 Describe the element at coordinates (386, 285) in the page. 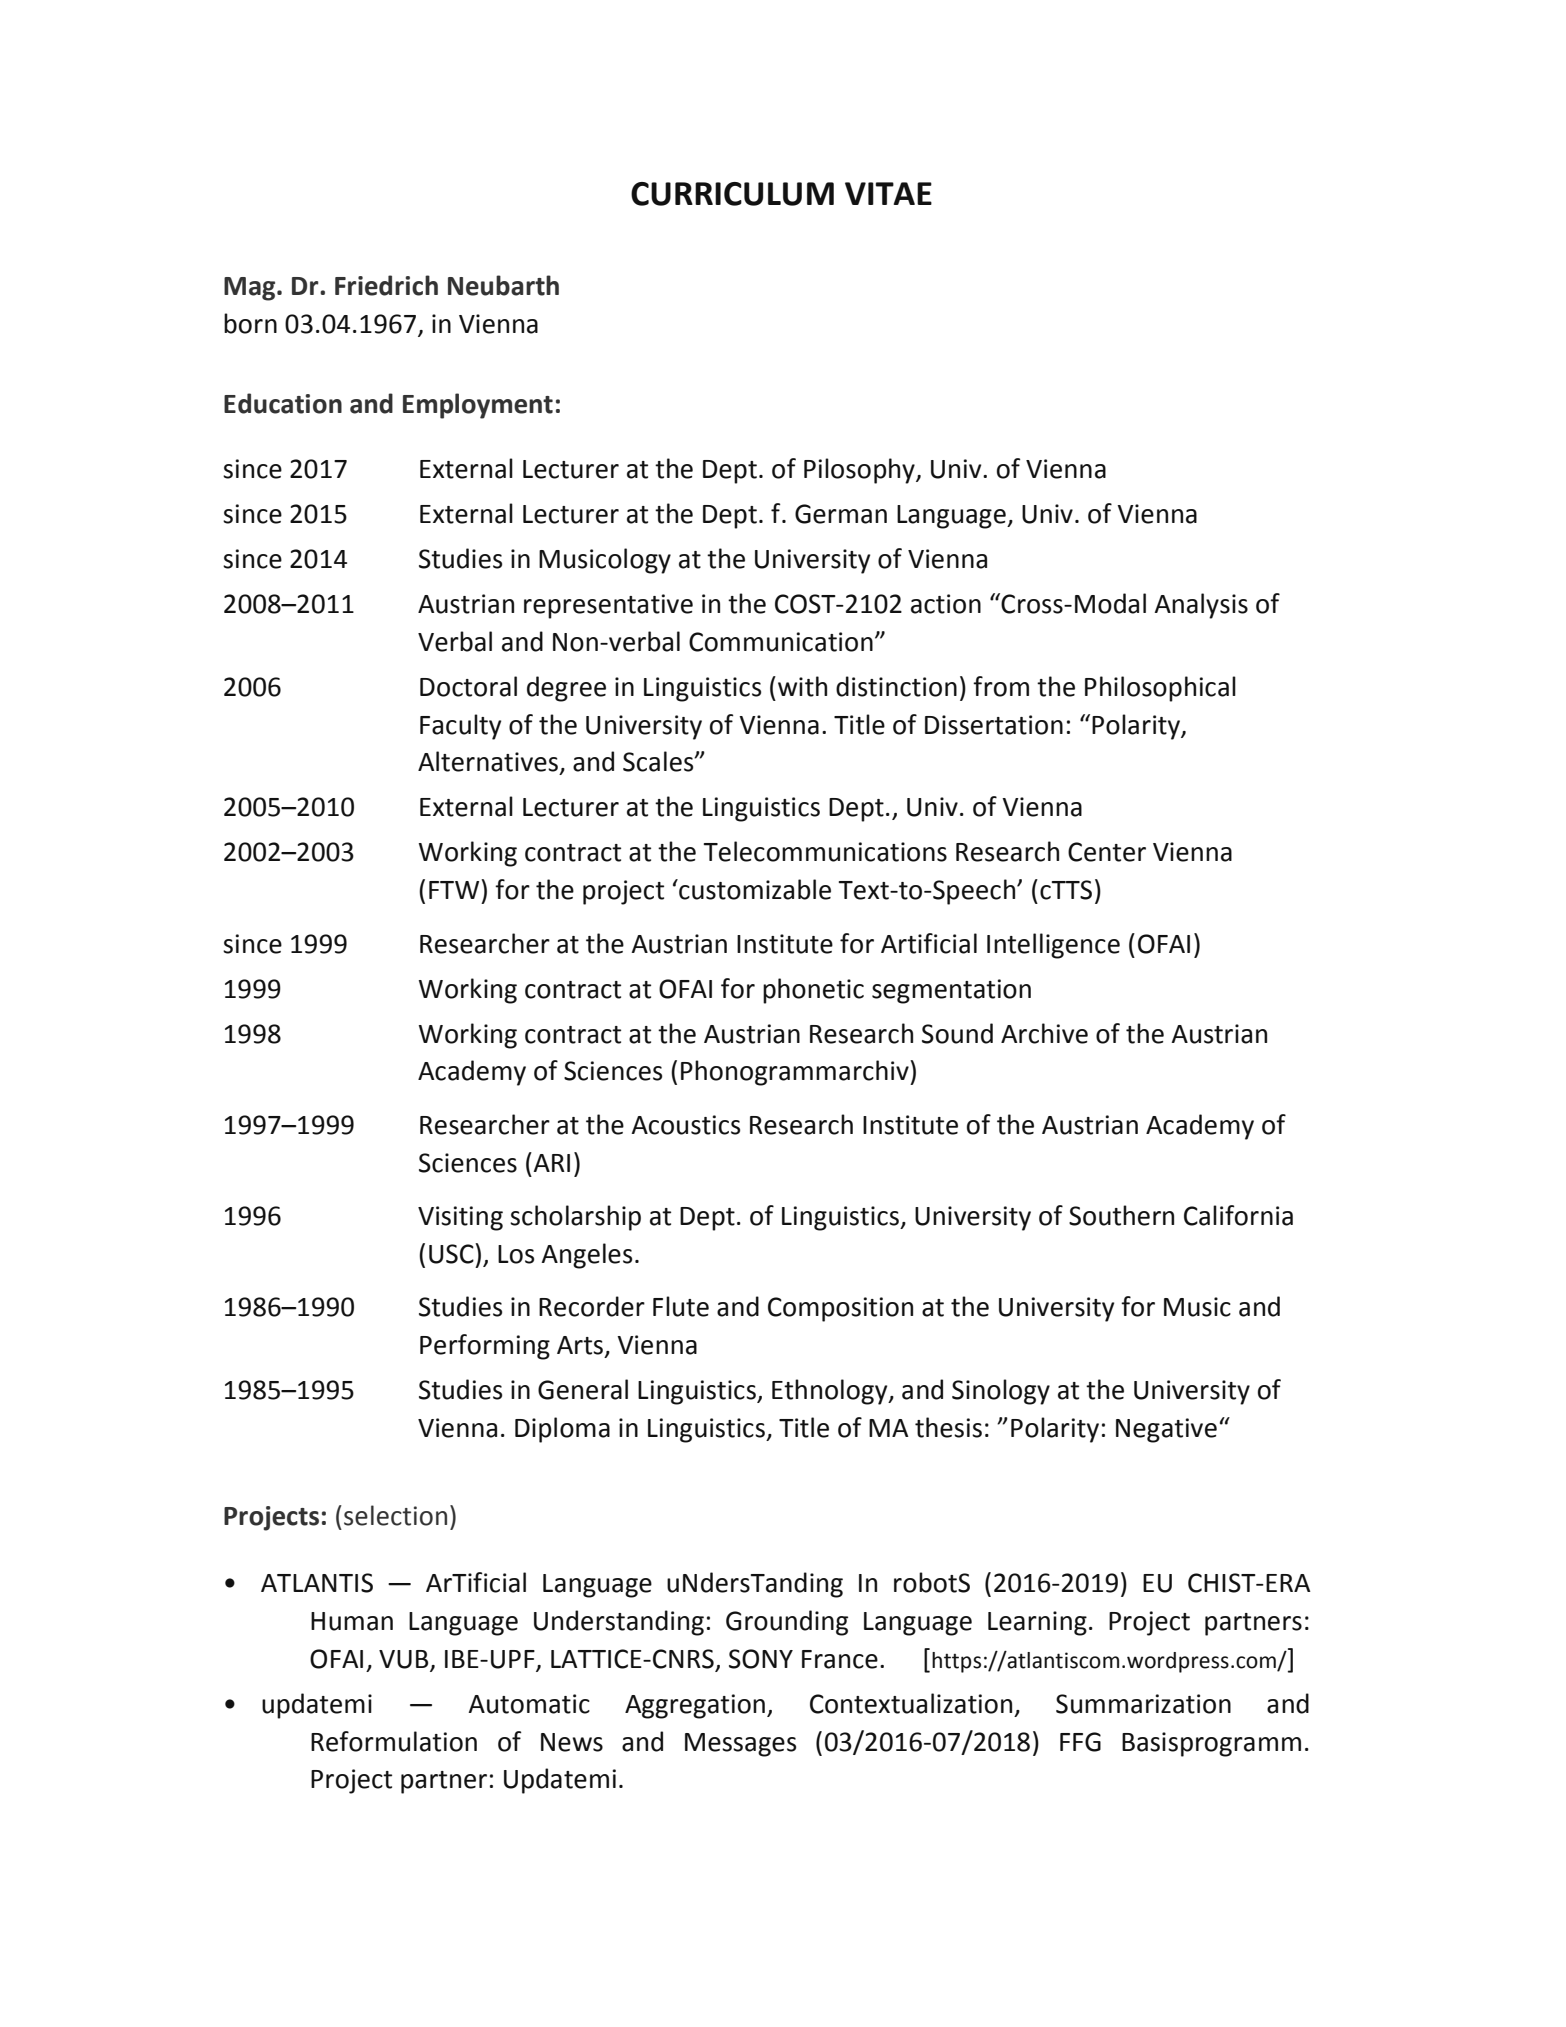

I see `Friedrich` at that location.
